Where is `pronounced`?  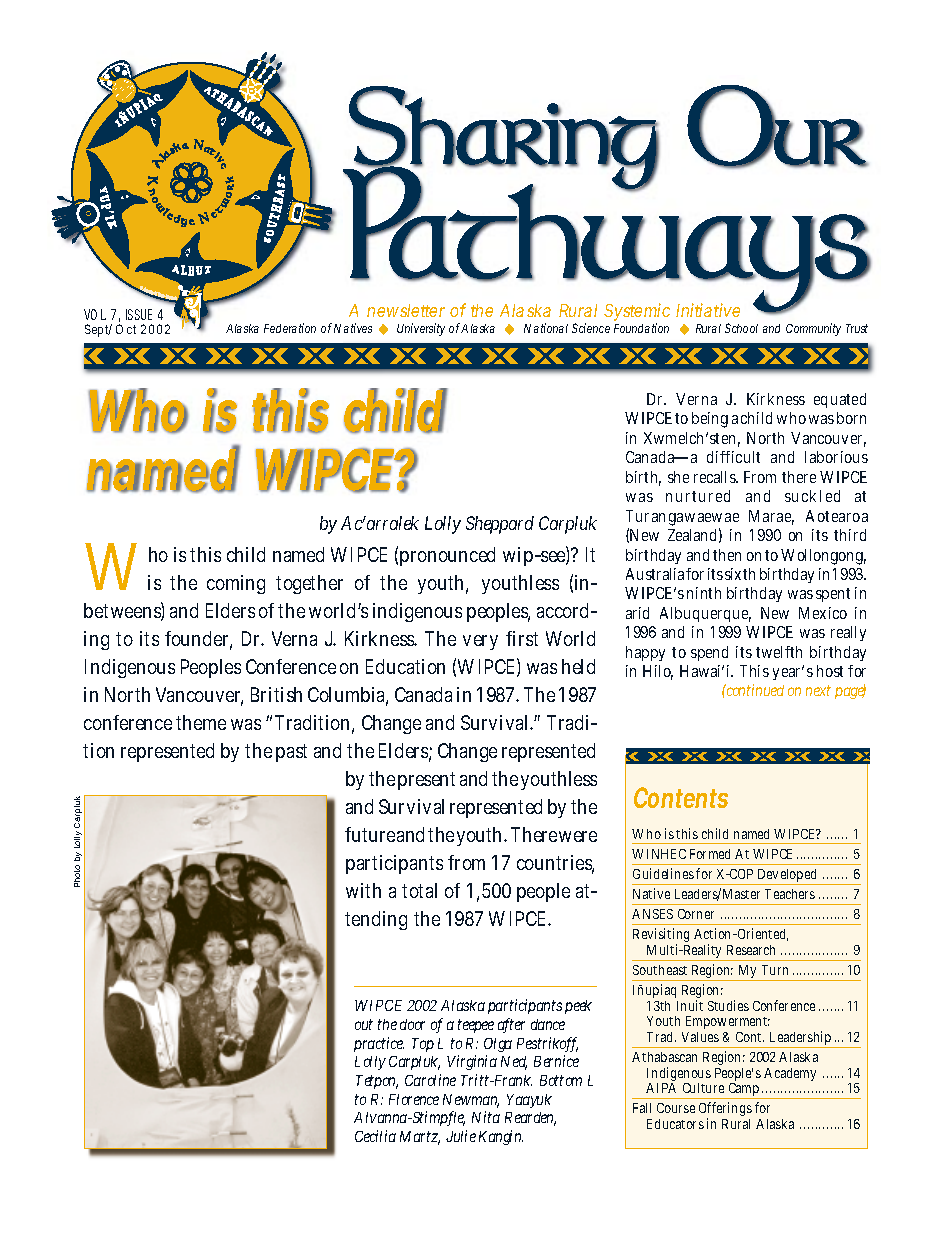
pronounced is located at coordinates (447, 556).
